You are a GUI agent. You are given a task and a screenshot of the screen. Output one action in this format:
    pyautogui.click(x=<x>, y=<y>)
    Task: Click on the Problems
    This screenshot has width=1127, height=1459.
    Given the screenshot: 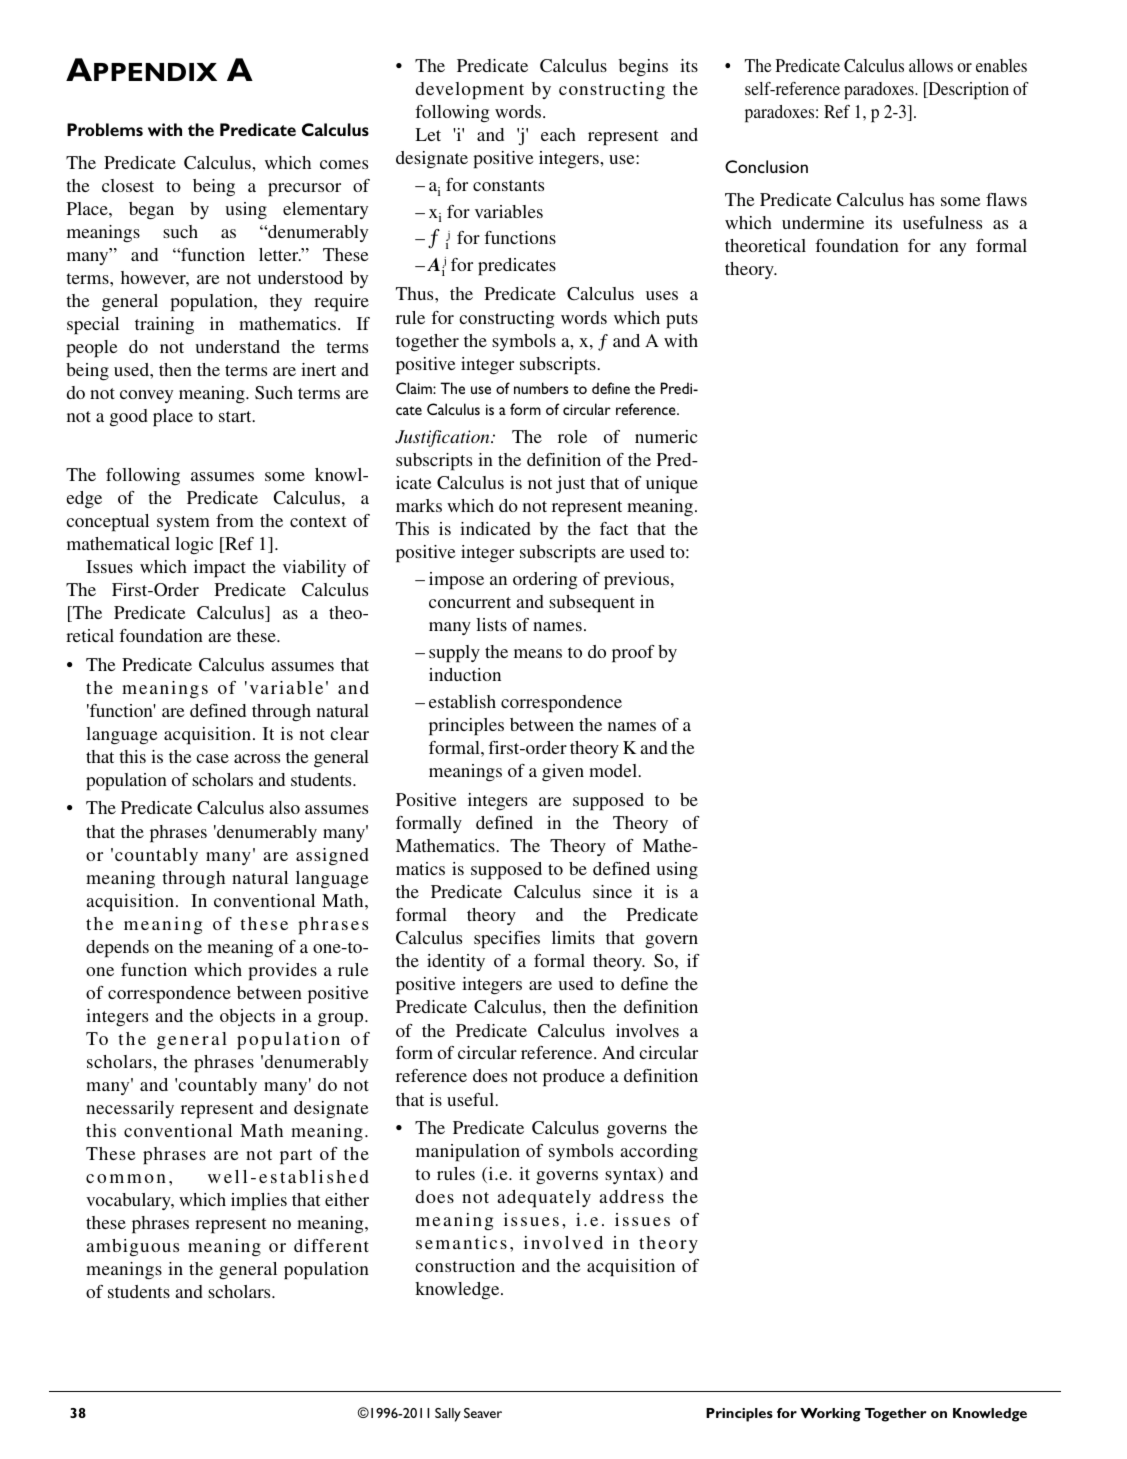 What is the action you would take?
    pyautogui.click(x=105, y=129)
